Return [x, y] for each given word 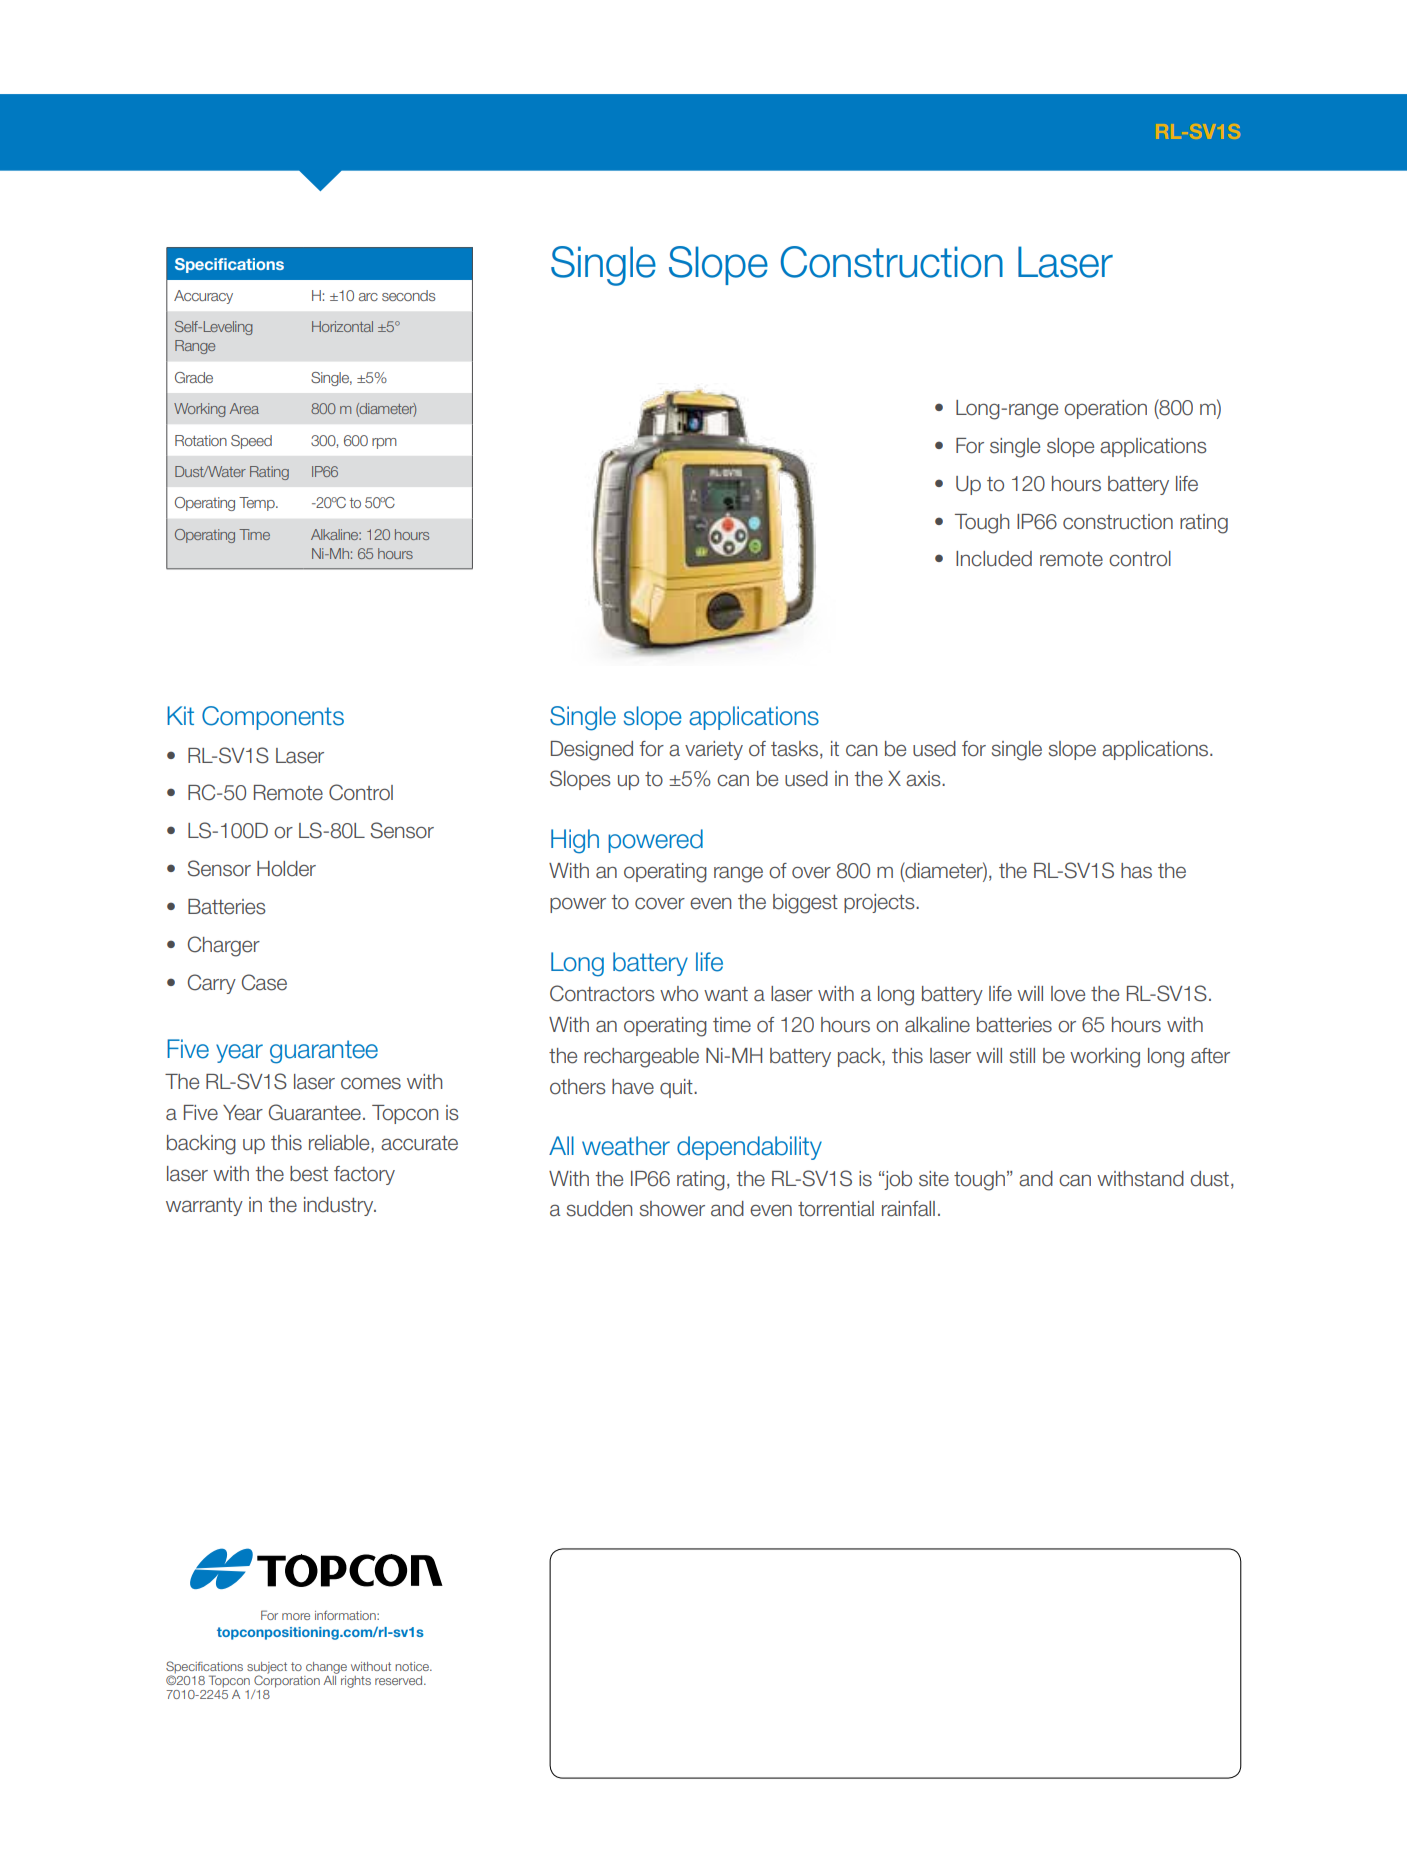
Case [264, 982]
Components [273, 718]
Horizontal [342, 326]
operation [1105, 409]
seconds [408, 295]
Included [994, 559]
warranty [204, 1207]
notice [413, 1666]
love [1068, 994]
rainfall [908, 1209]
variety [714, 750]
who [679, 994]
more [296, 1616]
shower [672, 1209]
